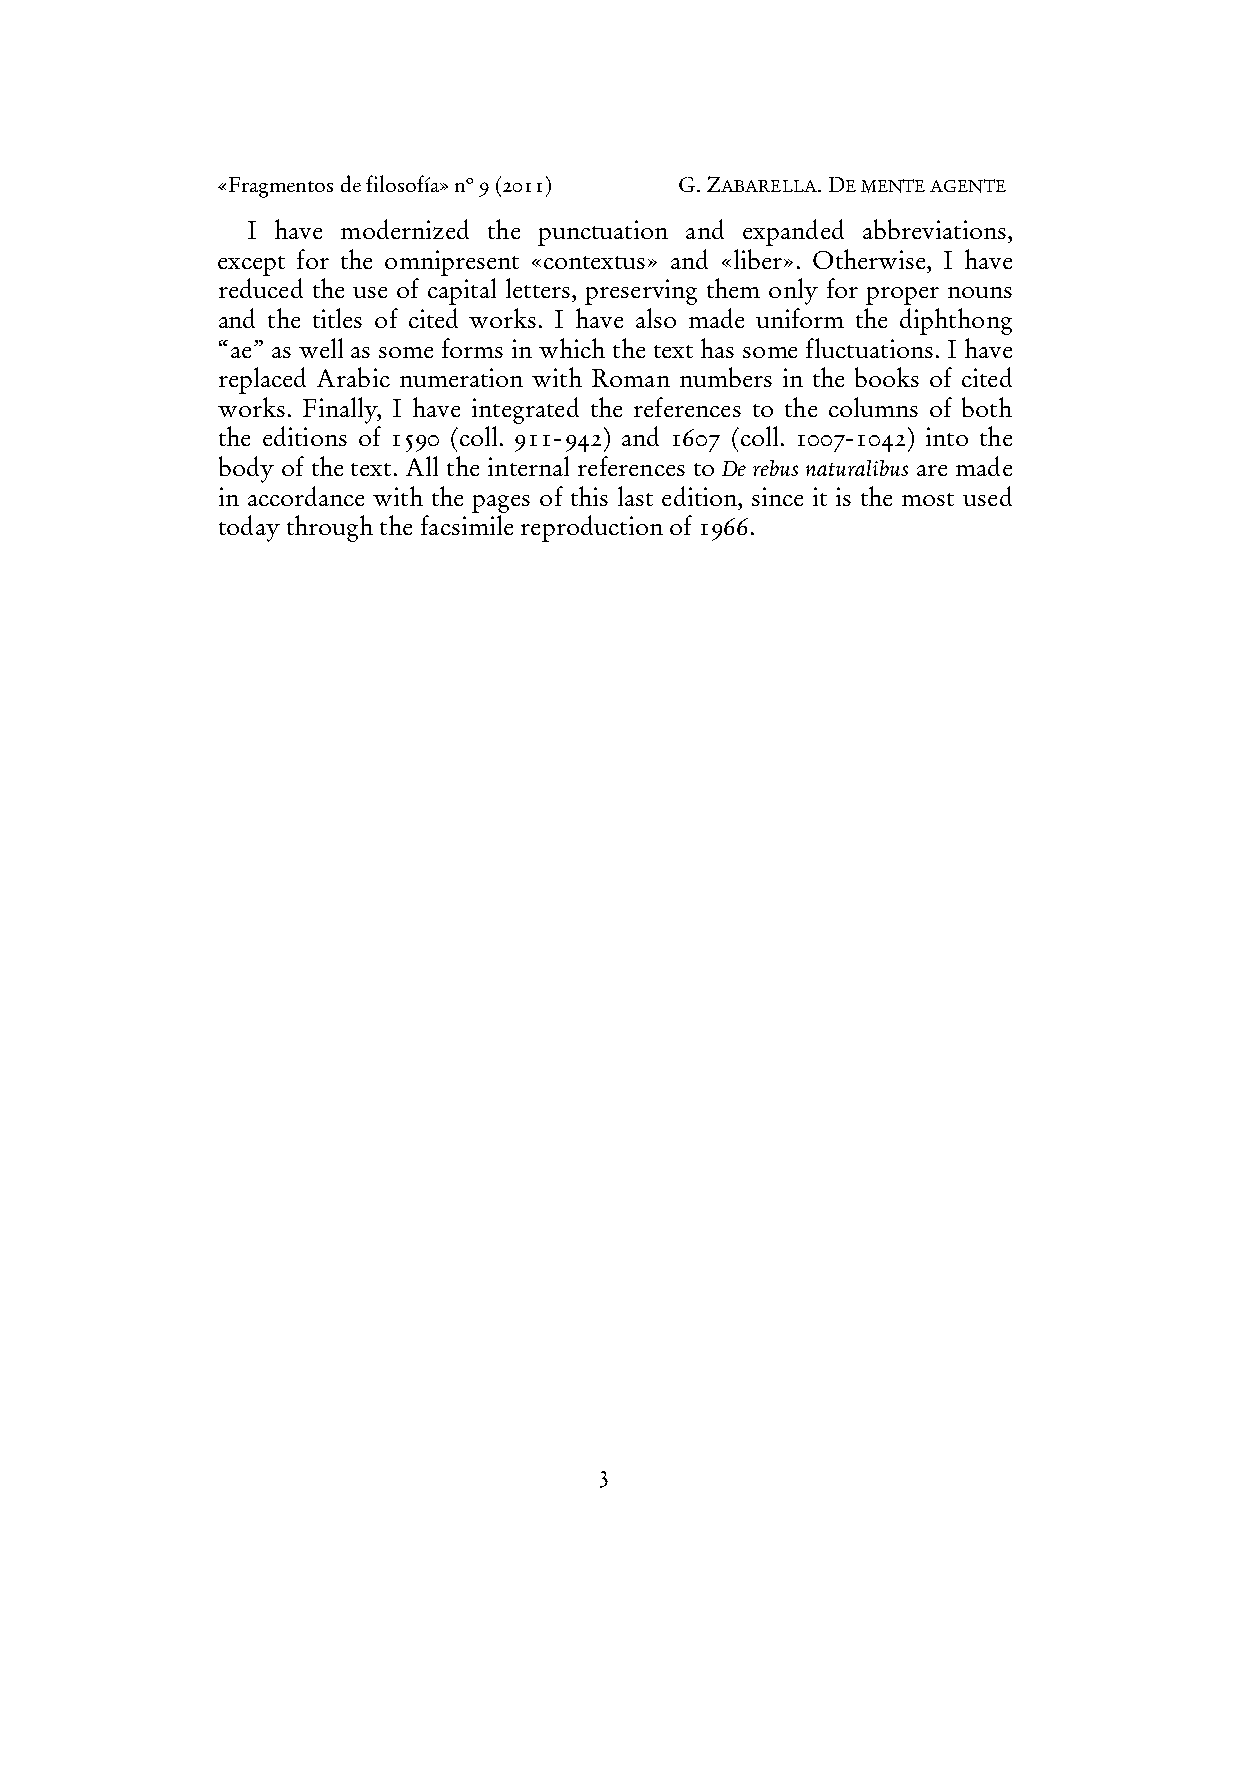  What do you see at coordinates (893, 186) in the page?
I see `MENTE` at bounding box center [893, 186].
